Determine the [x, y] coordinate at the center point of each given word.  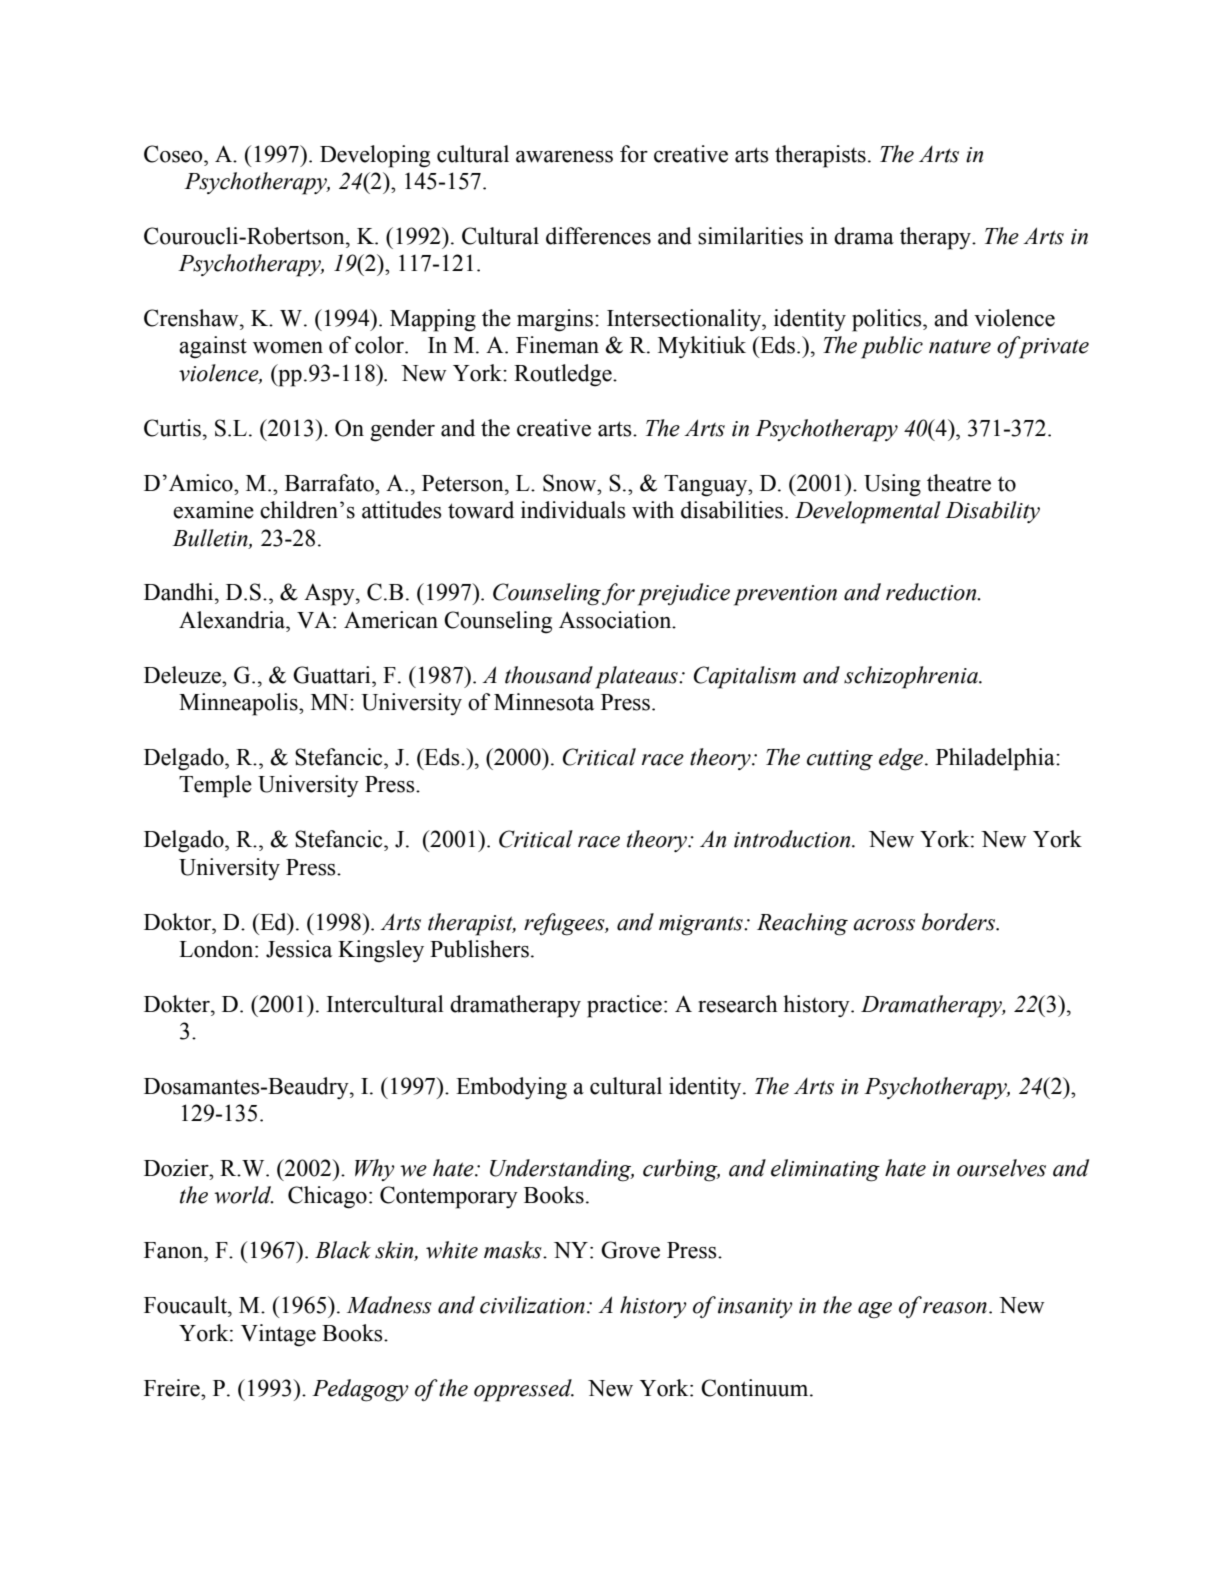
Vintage [278, 1335]
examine [213, 510]
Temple [215, 786]
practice [624, 1006]
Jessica [299, 949]
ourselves [1001, 1168]
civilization [532, 1305]
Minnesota [544, 702]
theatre [959, 483]
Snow [571, 483]
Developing [375, 156]
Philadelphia [996, 759]
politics [888, 320]
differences [598, 236]
